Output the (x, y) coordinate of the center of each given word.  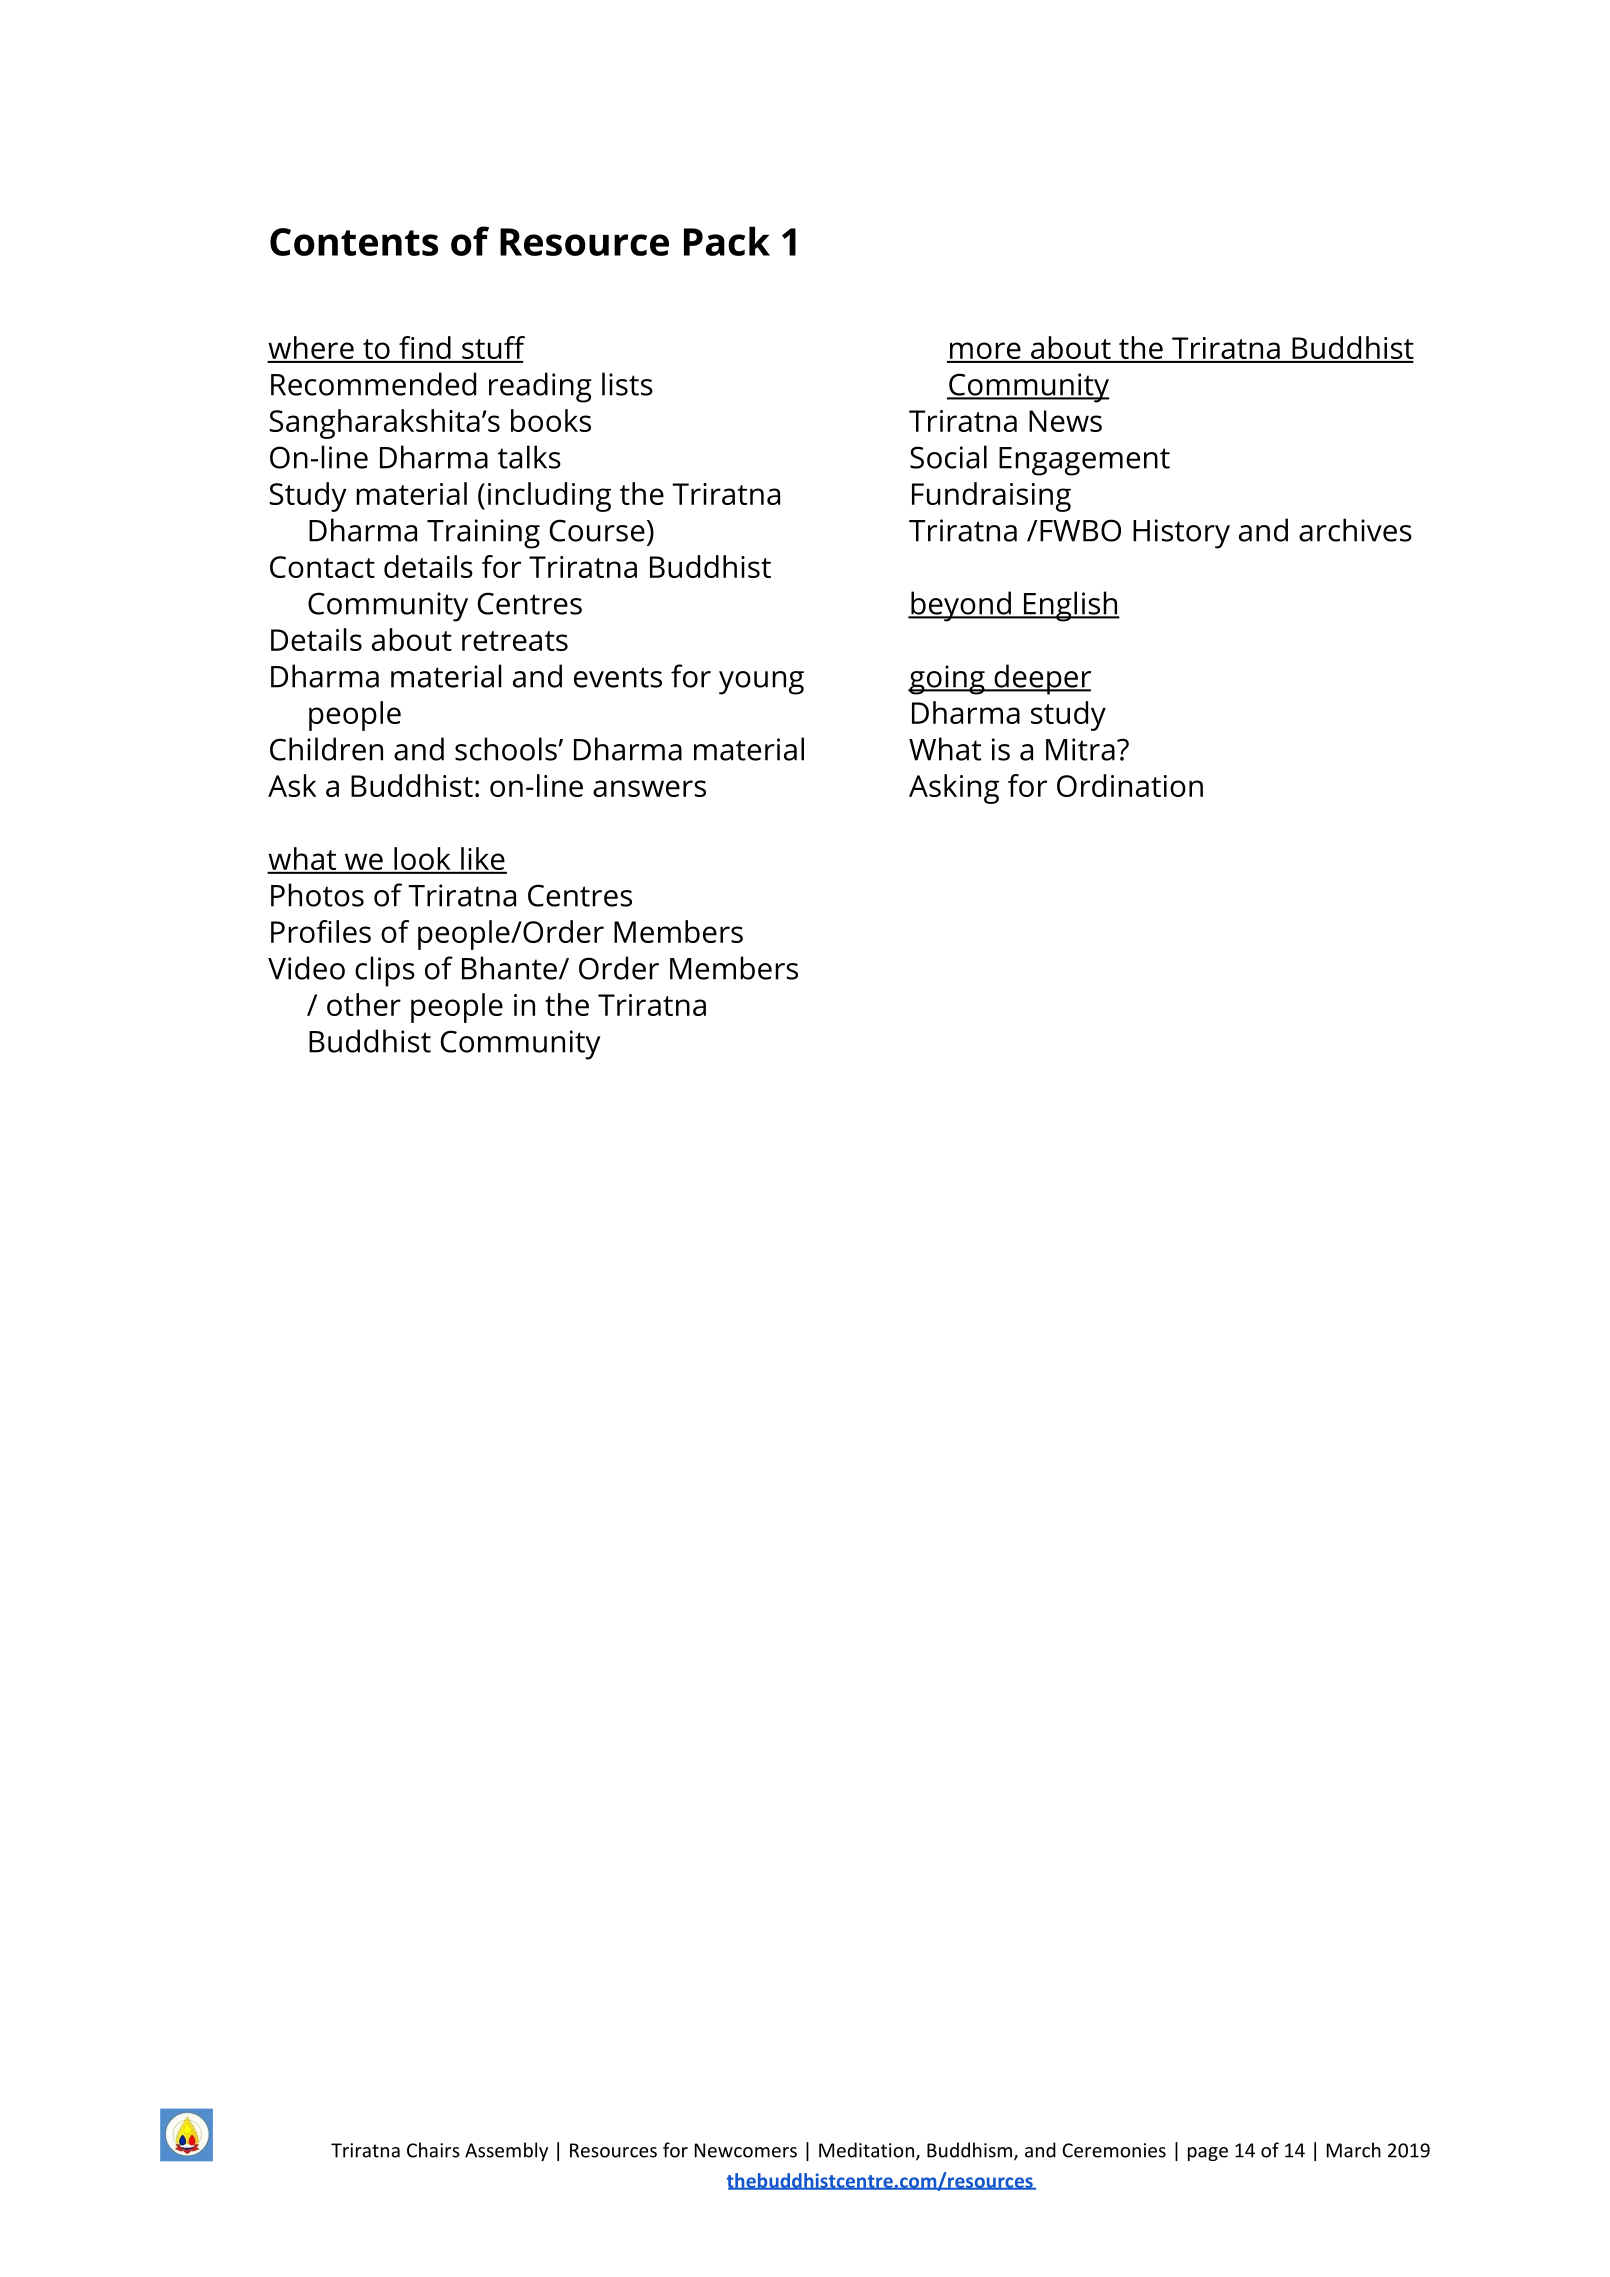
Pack (727, 241)
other (364, 1004)
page (1208, 2154)
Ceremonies (1114, 2150)
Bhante (509, 968)
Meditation (866, 2150)
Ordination (1130, 785)
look (422, 860)
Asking (954, 789)
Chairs (433, 2150)
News (1065, 421)
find (425, 349)
